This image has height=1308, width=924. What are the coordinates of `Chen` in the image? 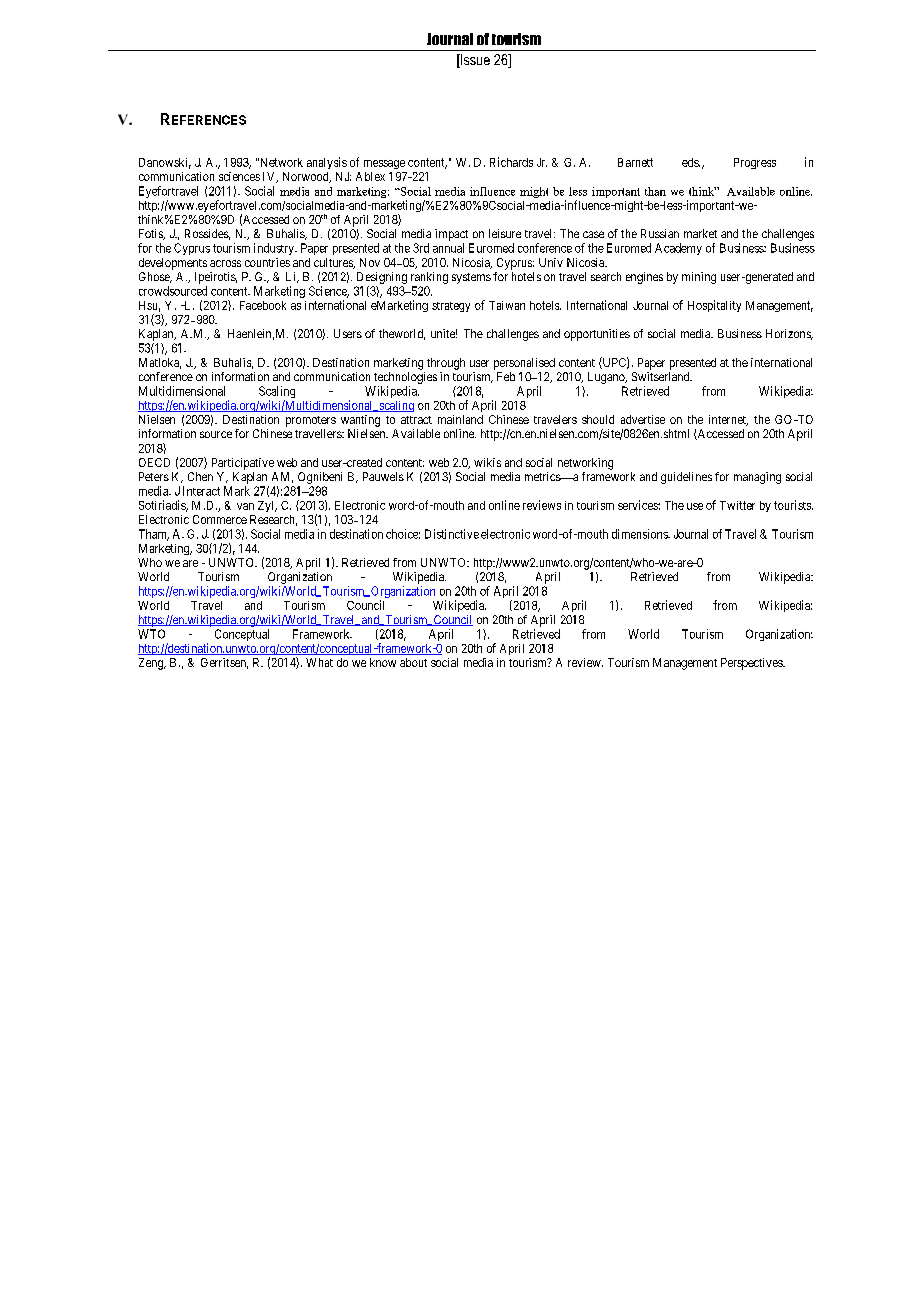 It's located at (200, 476).
